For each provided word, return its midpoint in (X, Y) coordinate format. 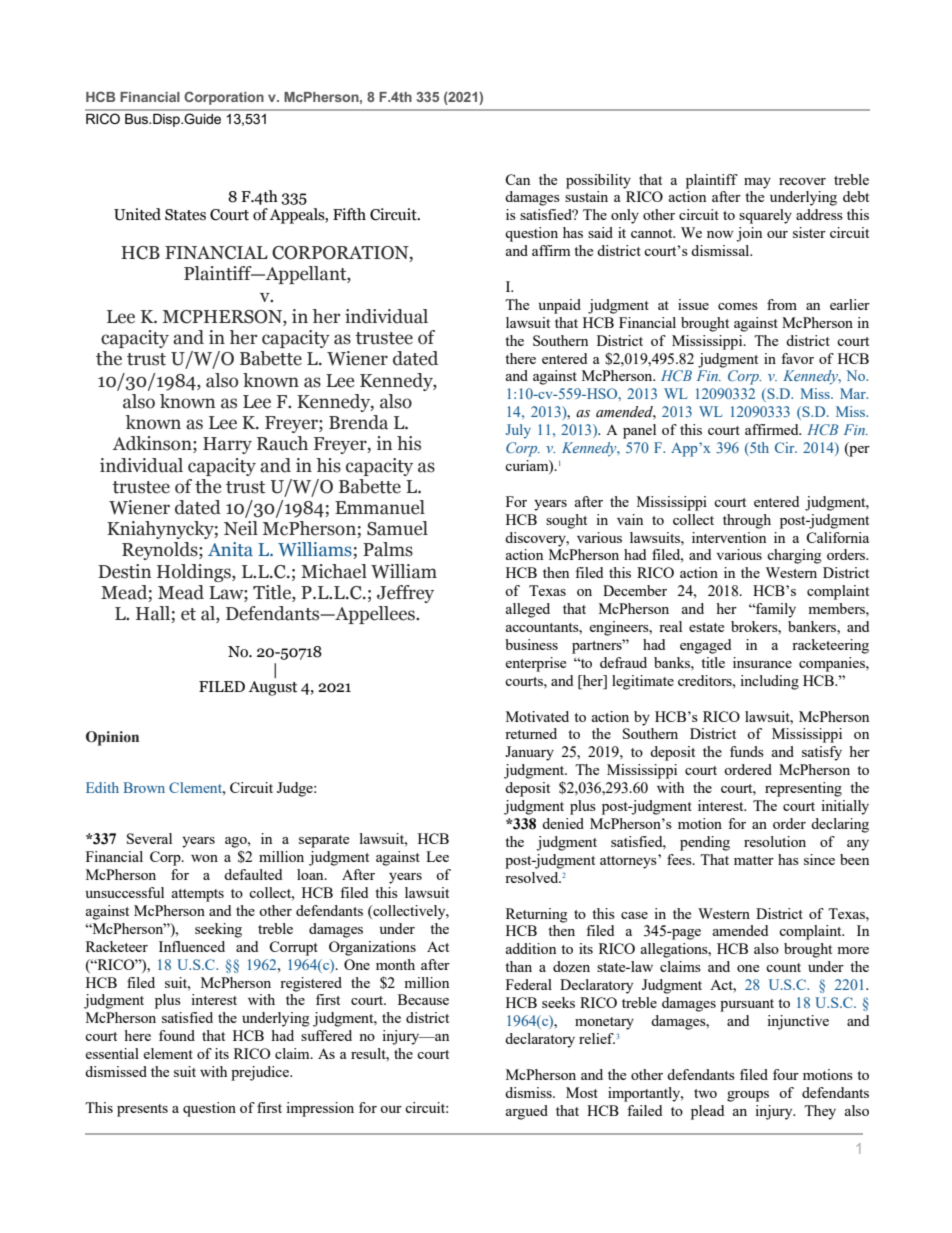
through (747, 521)
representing (803, 789)
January (529, 753)
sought (566, 521)
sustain (586, 196)
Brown (144, 787)
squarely (765, 216)
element (168, 1053)
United (137, 214)
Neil (241, 528)
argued (527, 1112)
